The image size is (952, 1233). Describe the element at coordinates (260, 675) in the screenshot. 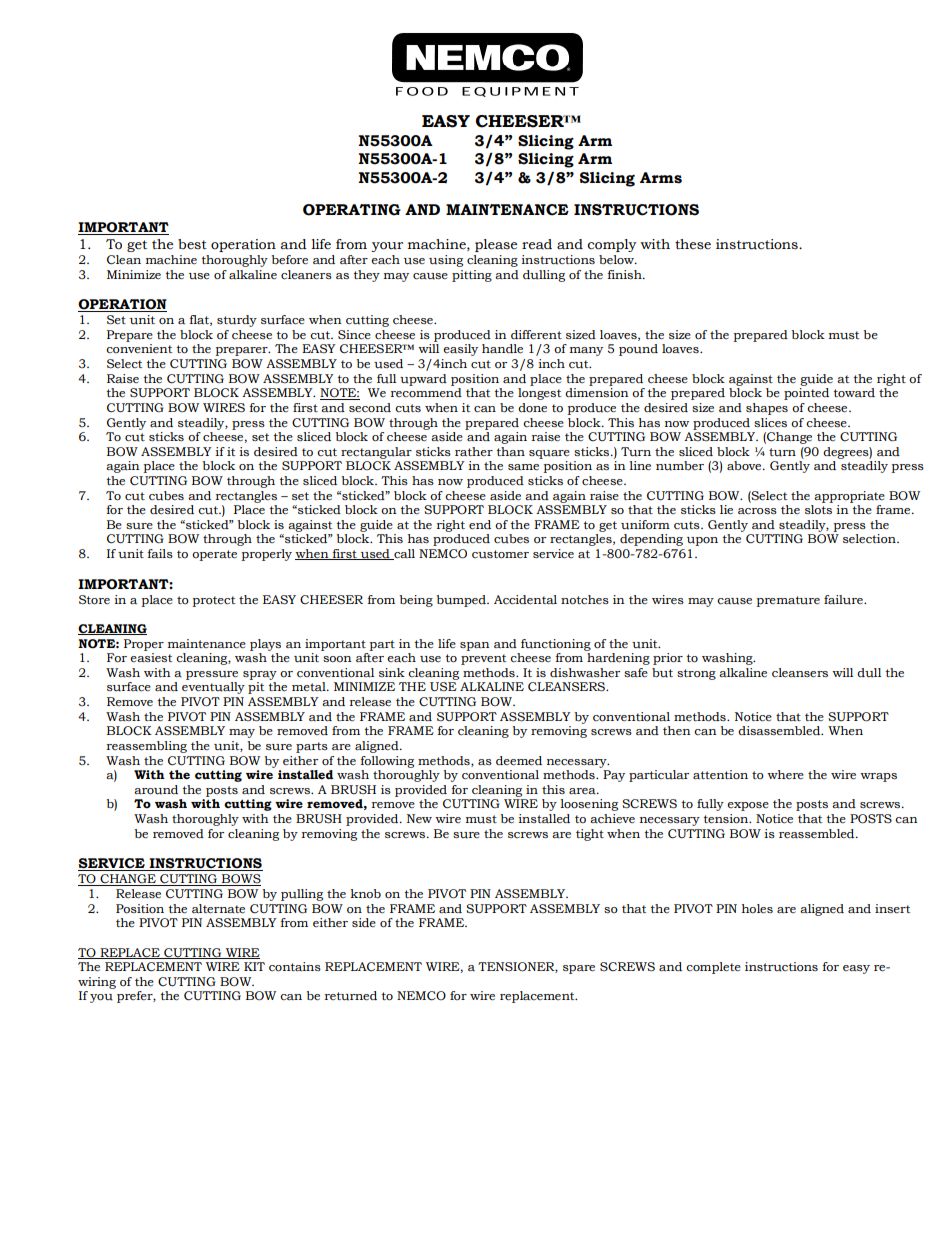

I see `spray` at that location.
